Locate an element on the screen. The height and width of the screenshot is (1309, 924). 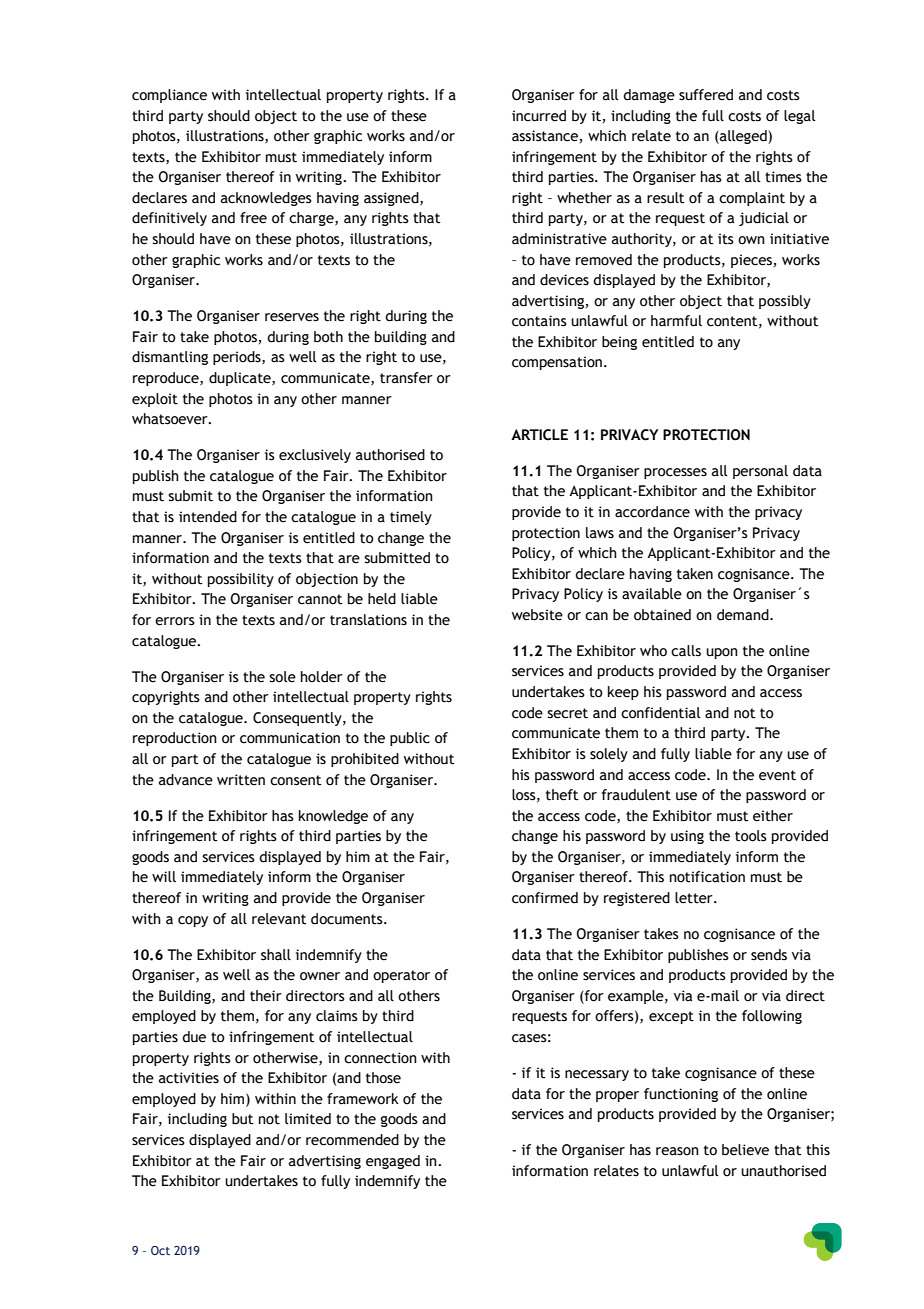
website is located at coordinates (537, 615).
